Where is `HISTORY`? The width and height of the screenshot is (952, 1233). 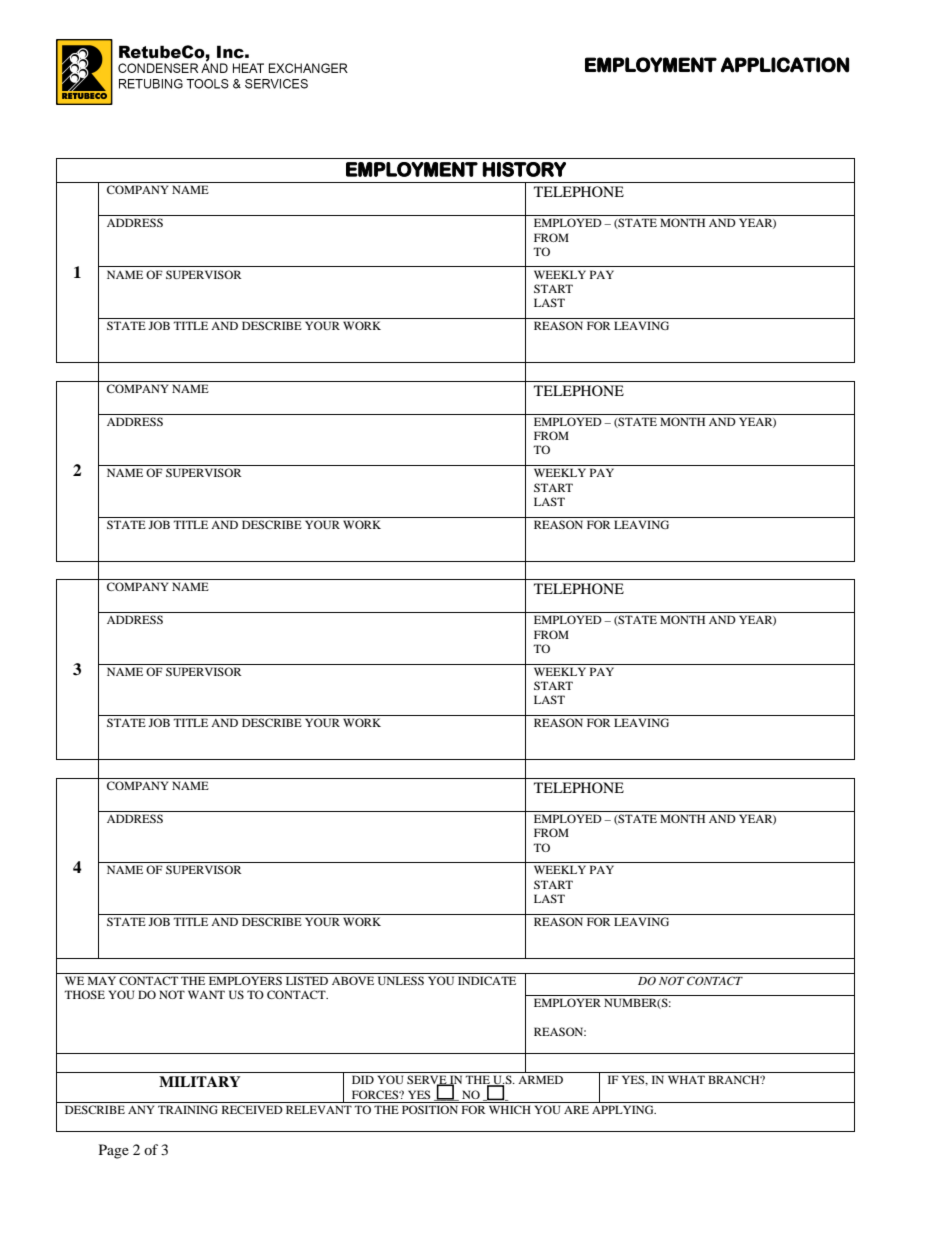 HISTORY is located at coordinates (524, 169).
